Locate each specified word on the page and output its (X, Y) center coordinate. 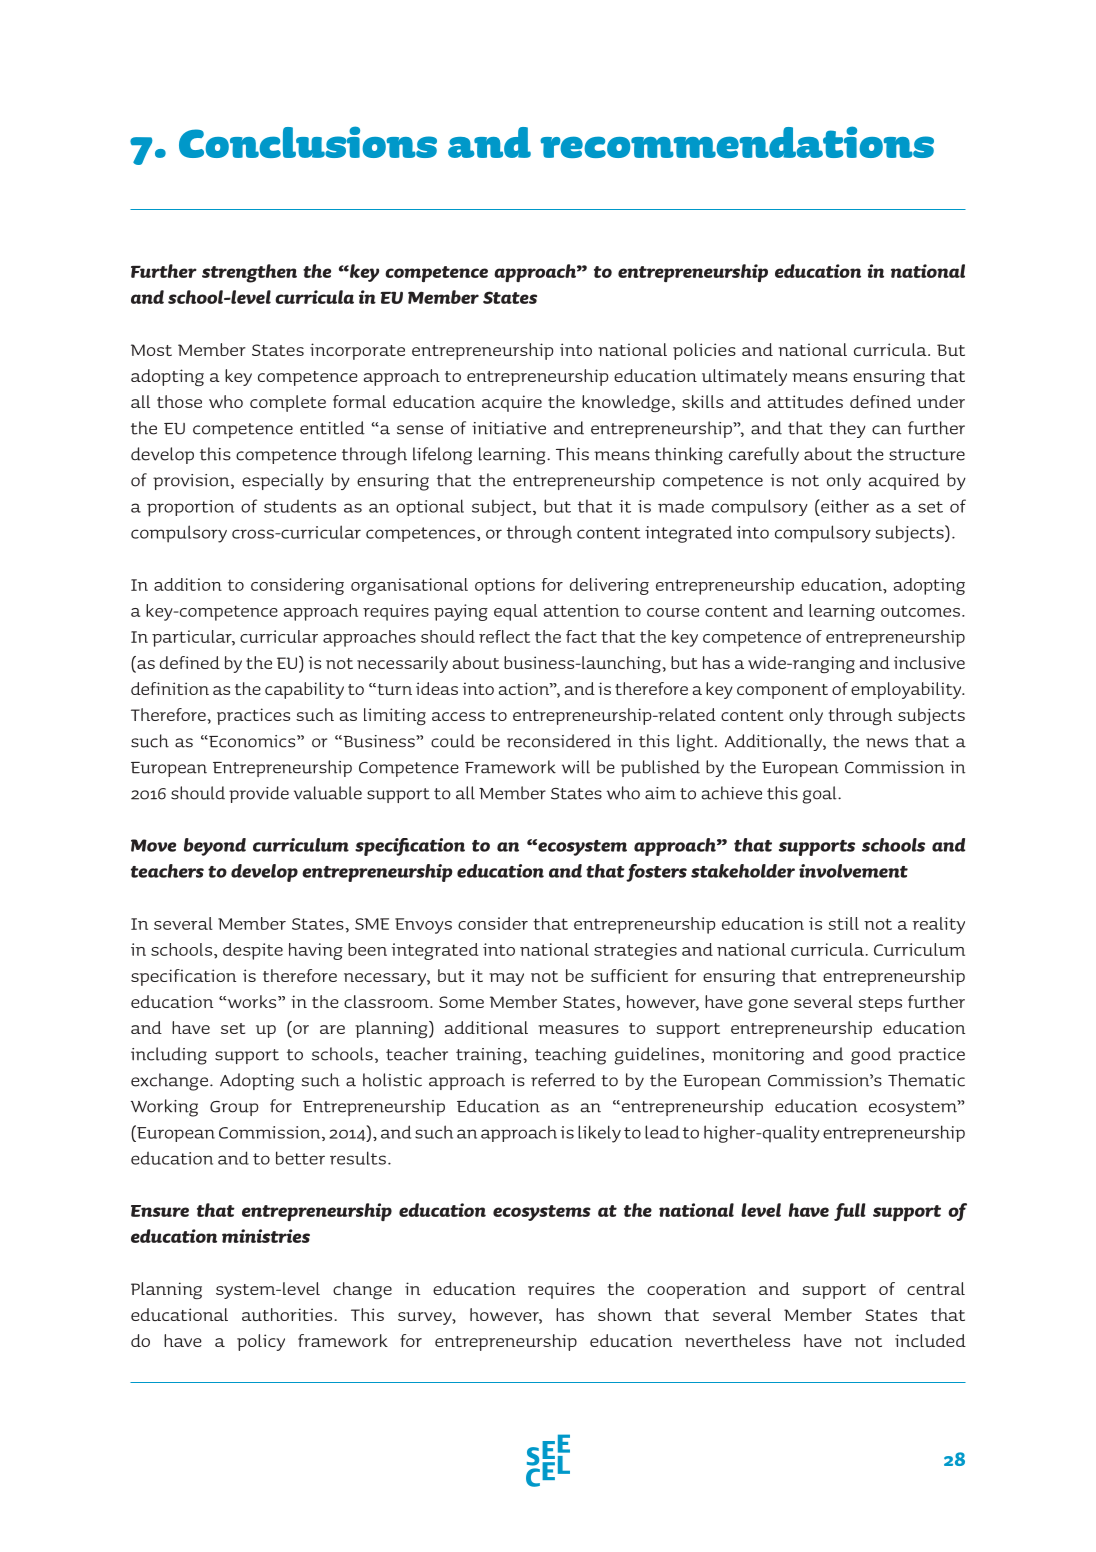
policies (704, 351)
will (576, 767)
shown (625, 1314)
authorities (288, 1314)
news (887, 743)
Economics (252, 741)
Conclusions (308, 142)
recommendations (737, 142)
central (936, 1288)
